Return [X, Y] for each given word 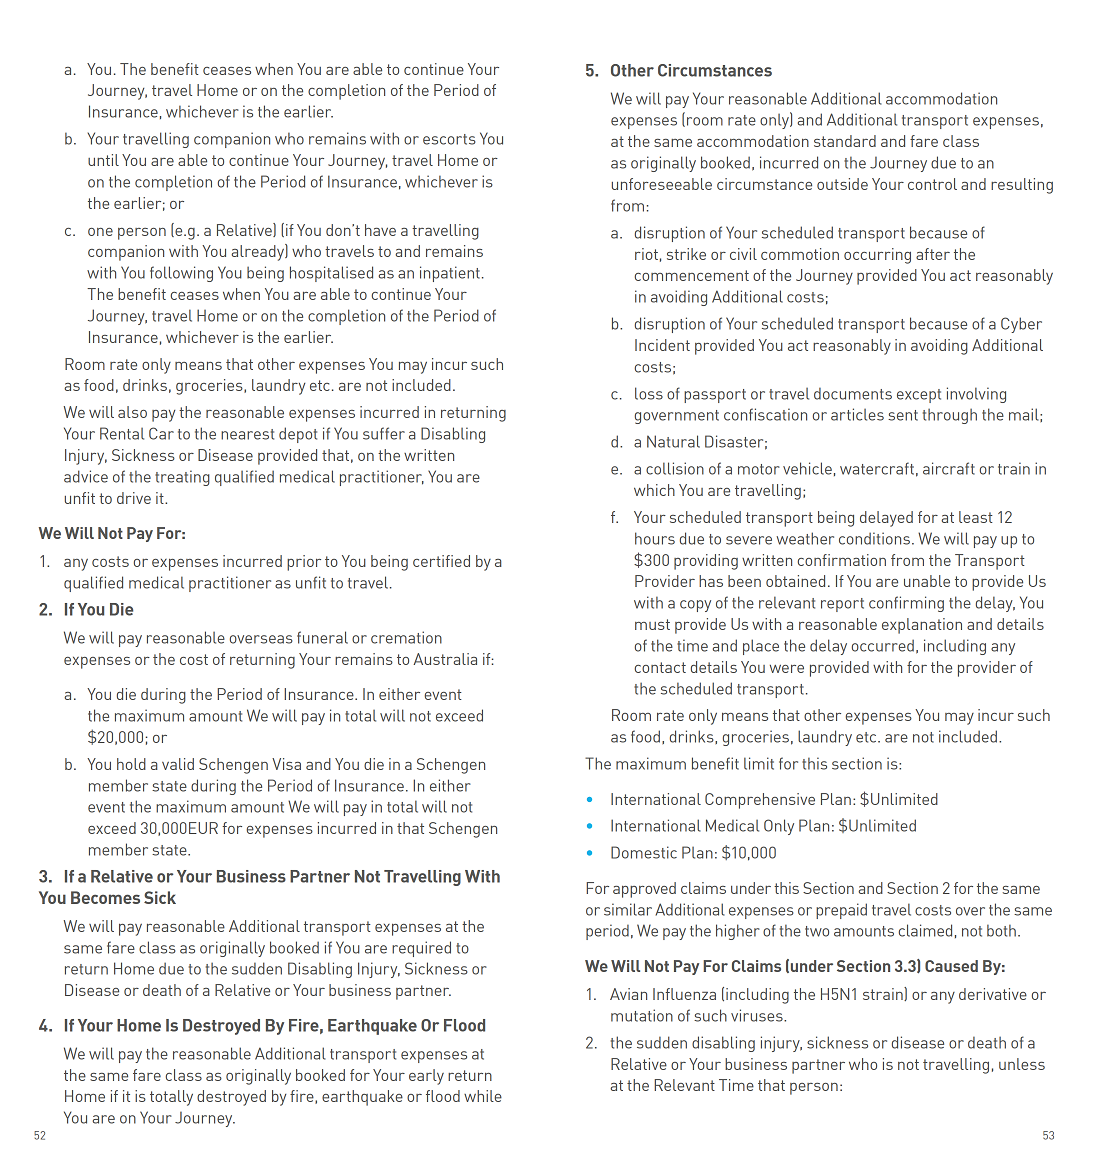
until [103, 160]
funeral [322, 637]
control [932, 184]
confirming [906, 604]
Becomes [105, 897]
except [919, 396]
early [426, 1077]
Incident [662, 345]
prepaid [841, 911]
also [132, 412]
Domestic [644, 852]
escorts [449, 139]
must [652, 624]
